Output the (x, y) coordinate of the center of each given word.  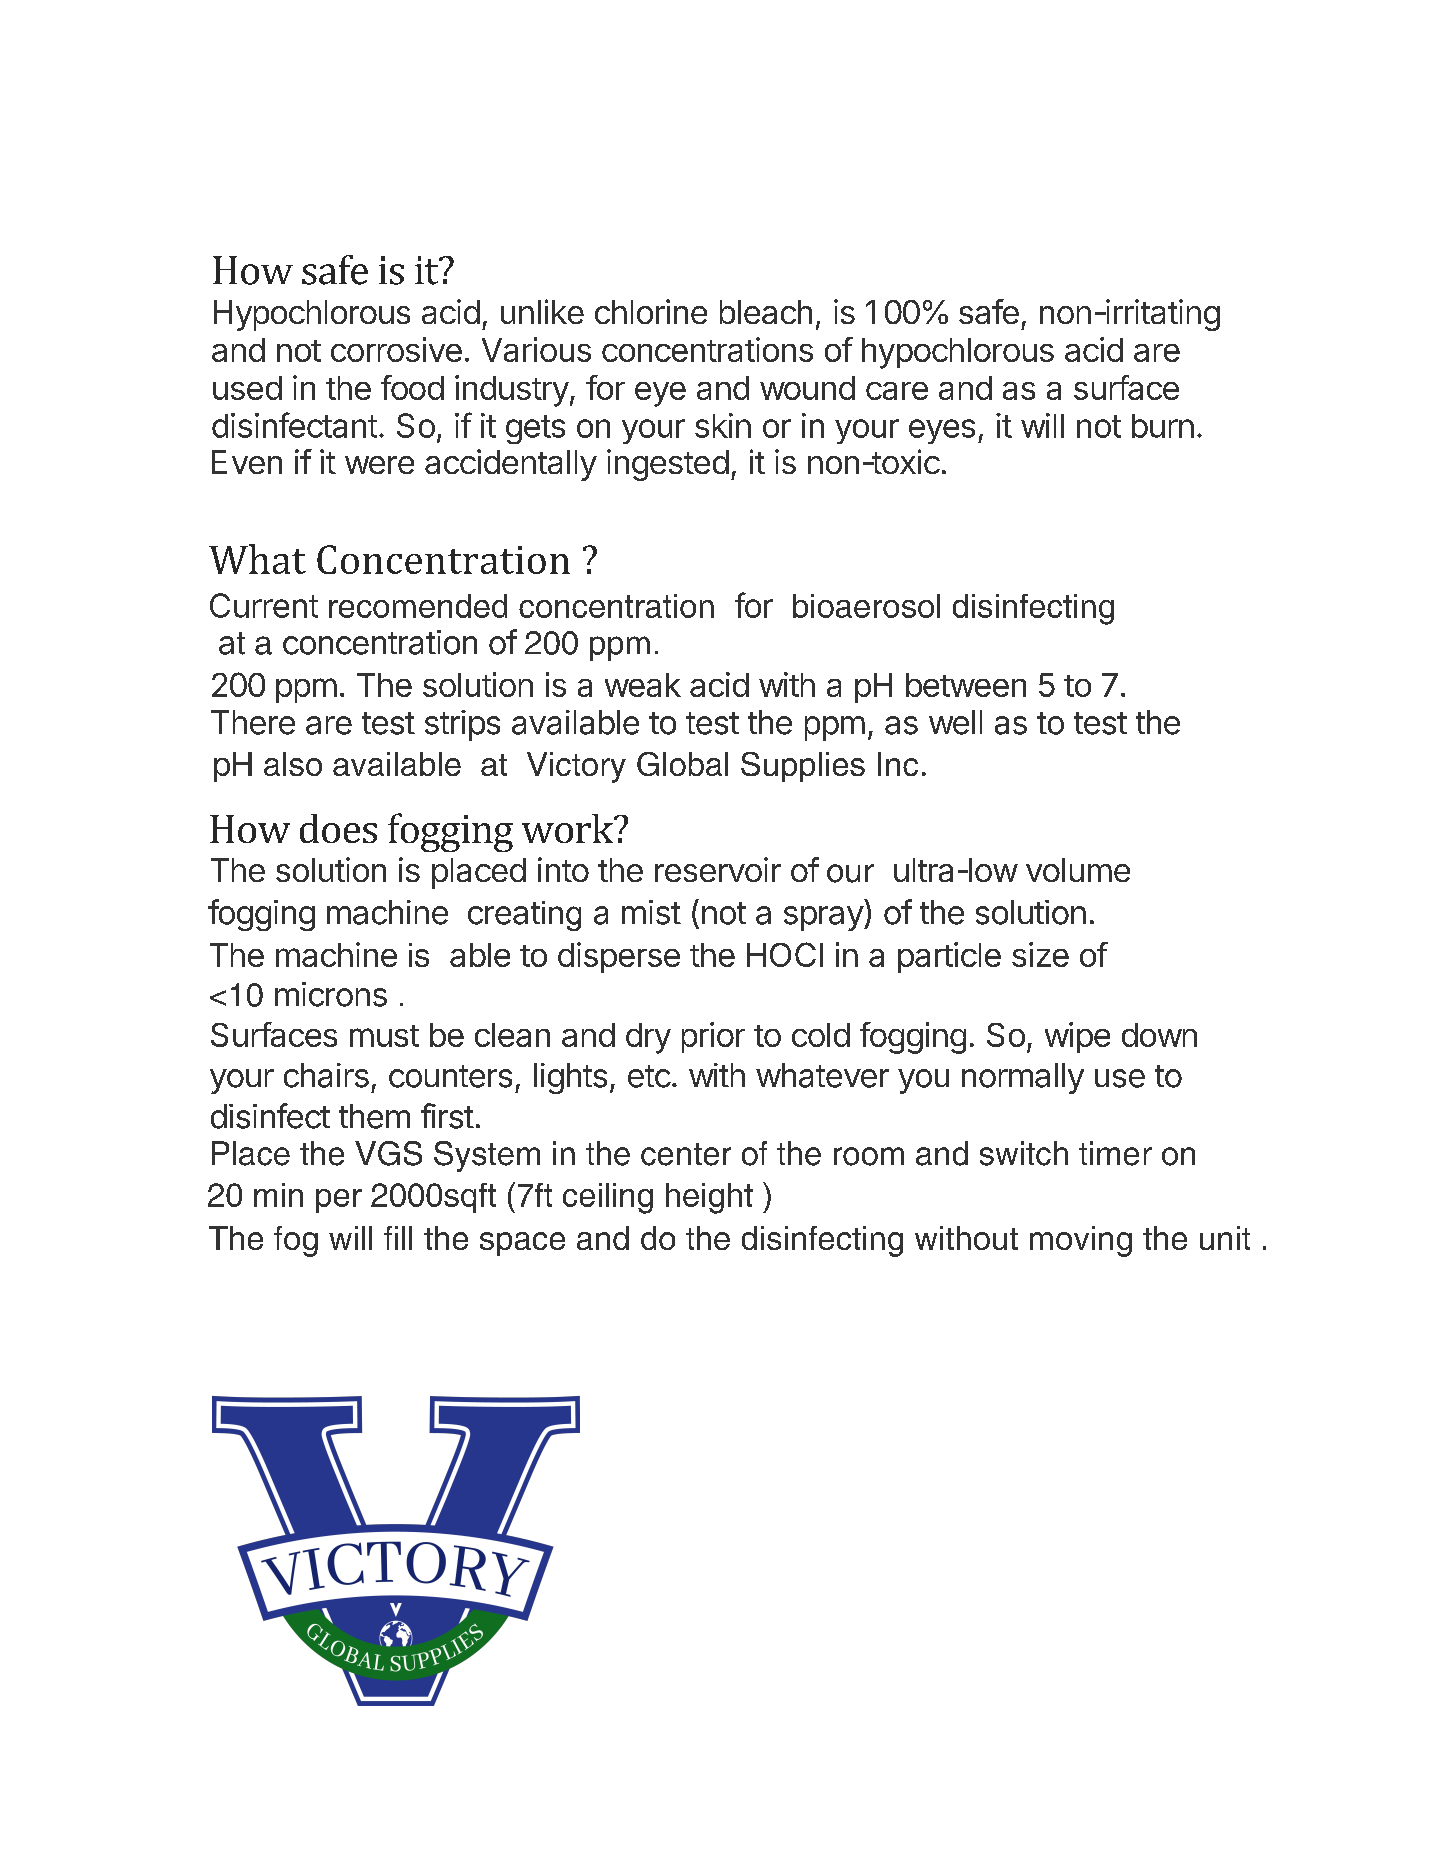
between (966, 685)
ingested (668, 465)
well (955, 722)
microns (331, 994)
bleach (766, 312)
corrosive (396, 349)
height (709, 1198)
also (293, 764)
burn (1163, 426)
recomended (418, 606)
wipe (1077, 1037)
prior (713, 1037)
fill (398, 1238)
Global (682, 764)
